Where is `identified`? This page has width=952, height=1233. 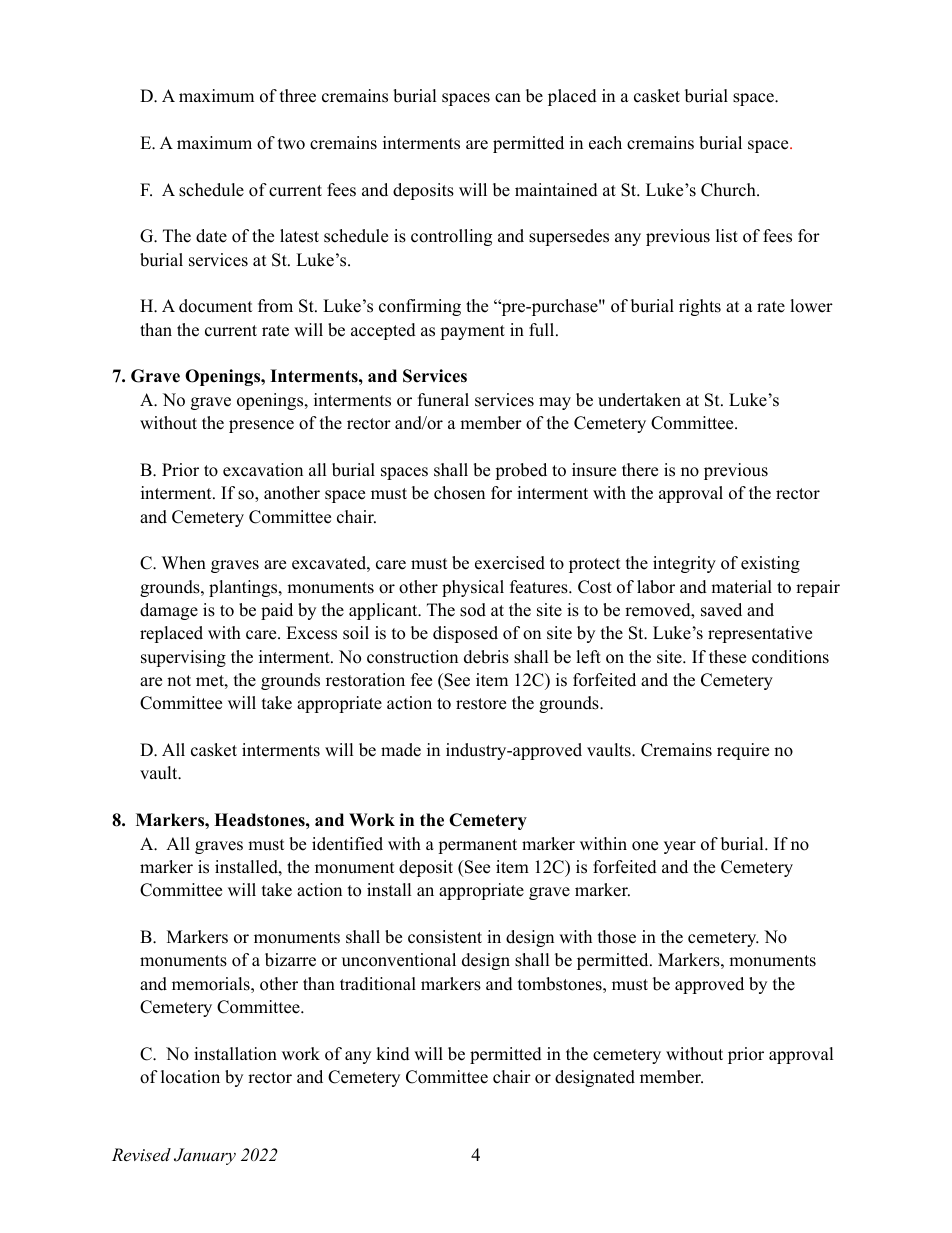
identified is located at coordinates (347, 844).
